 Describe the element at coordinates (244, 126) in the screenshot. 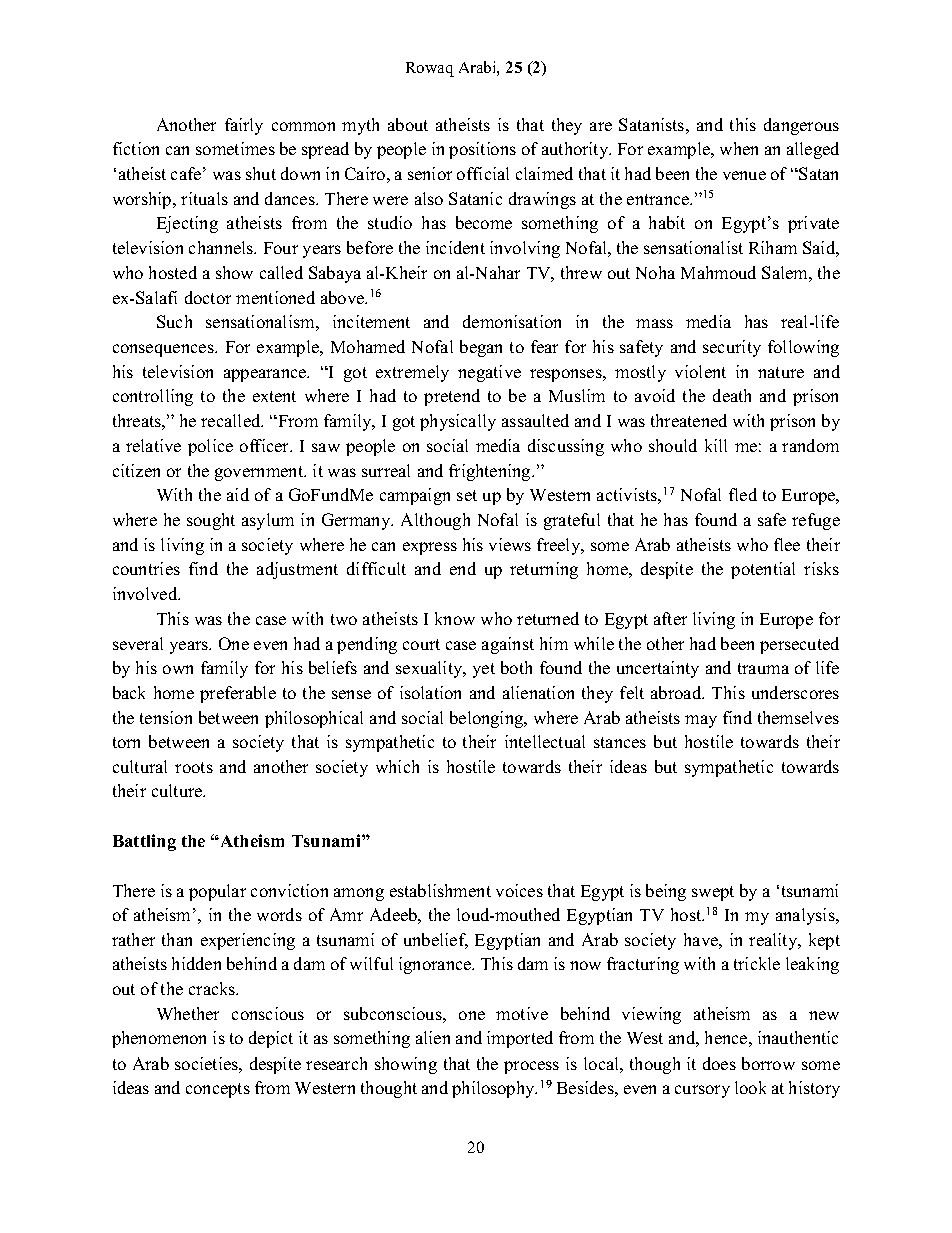

I see `fairly` at that location.
